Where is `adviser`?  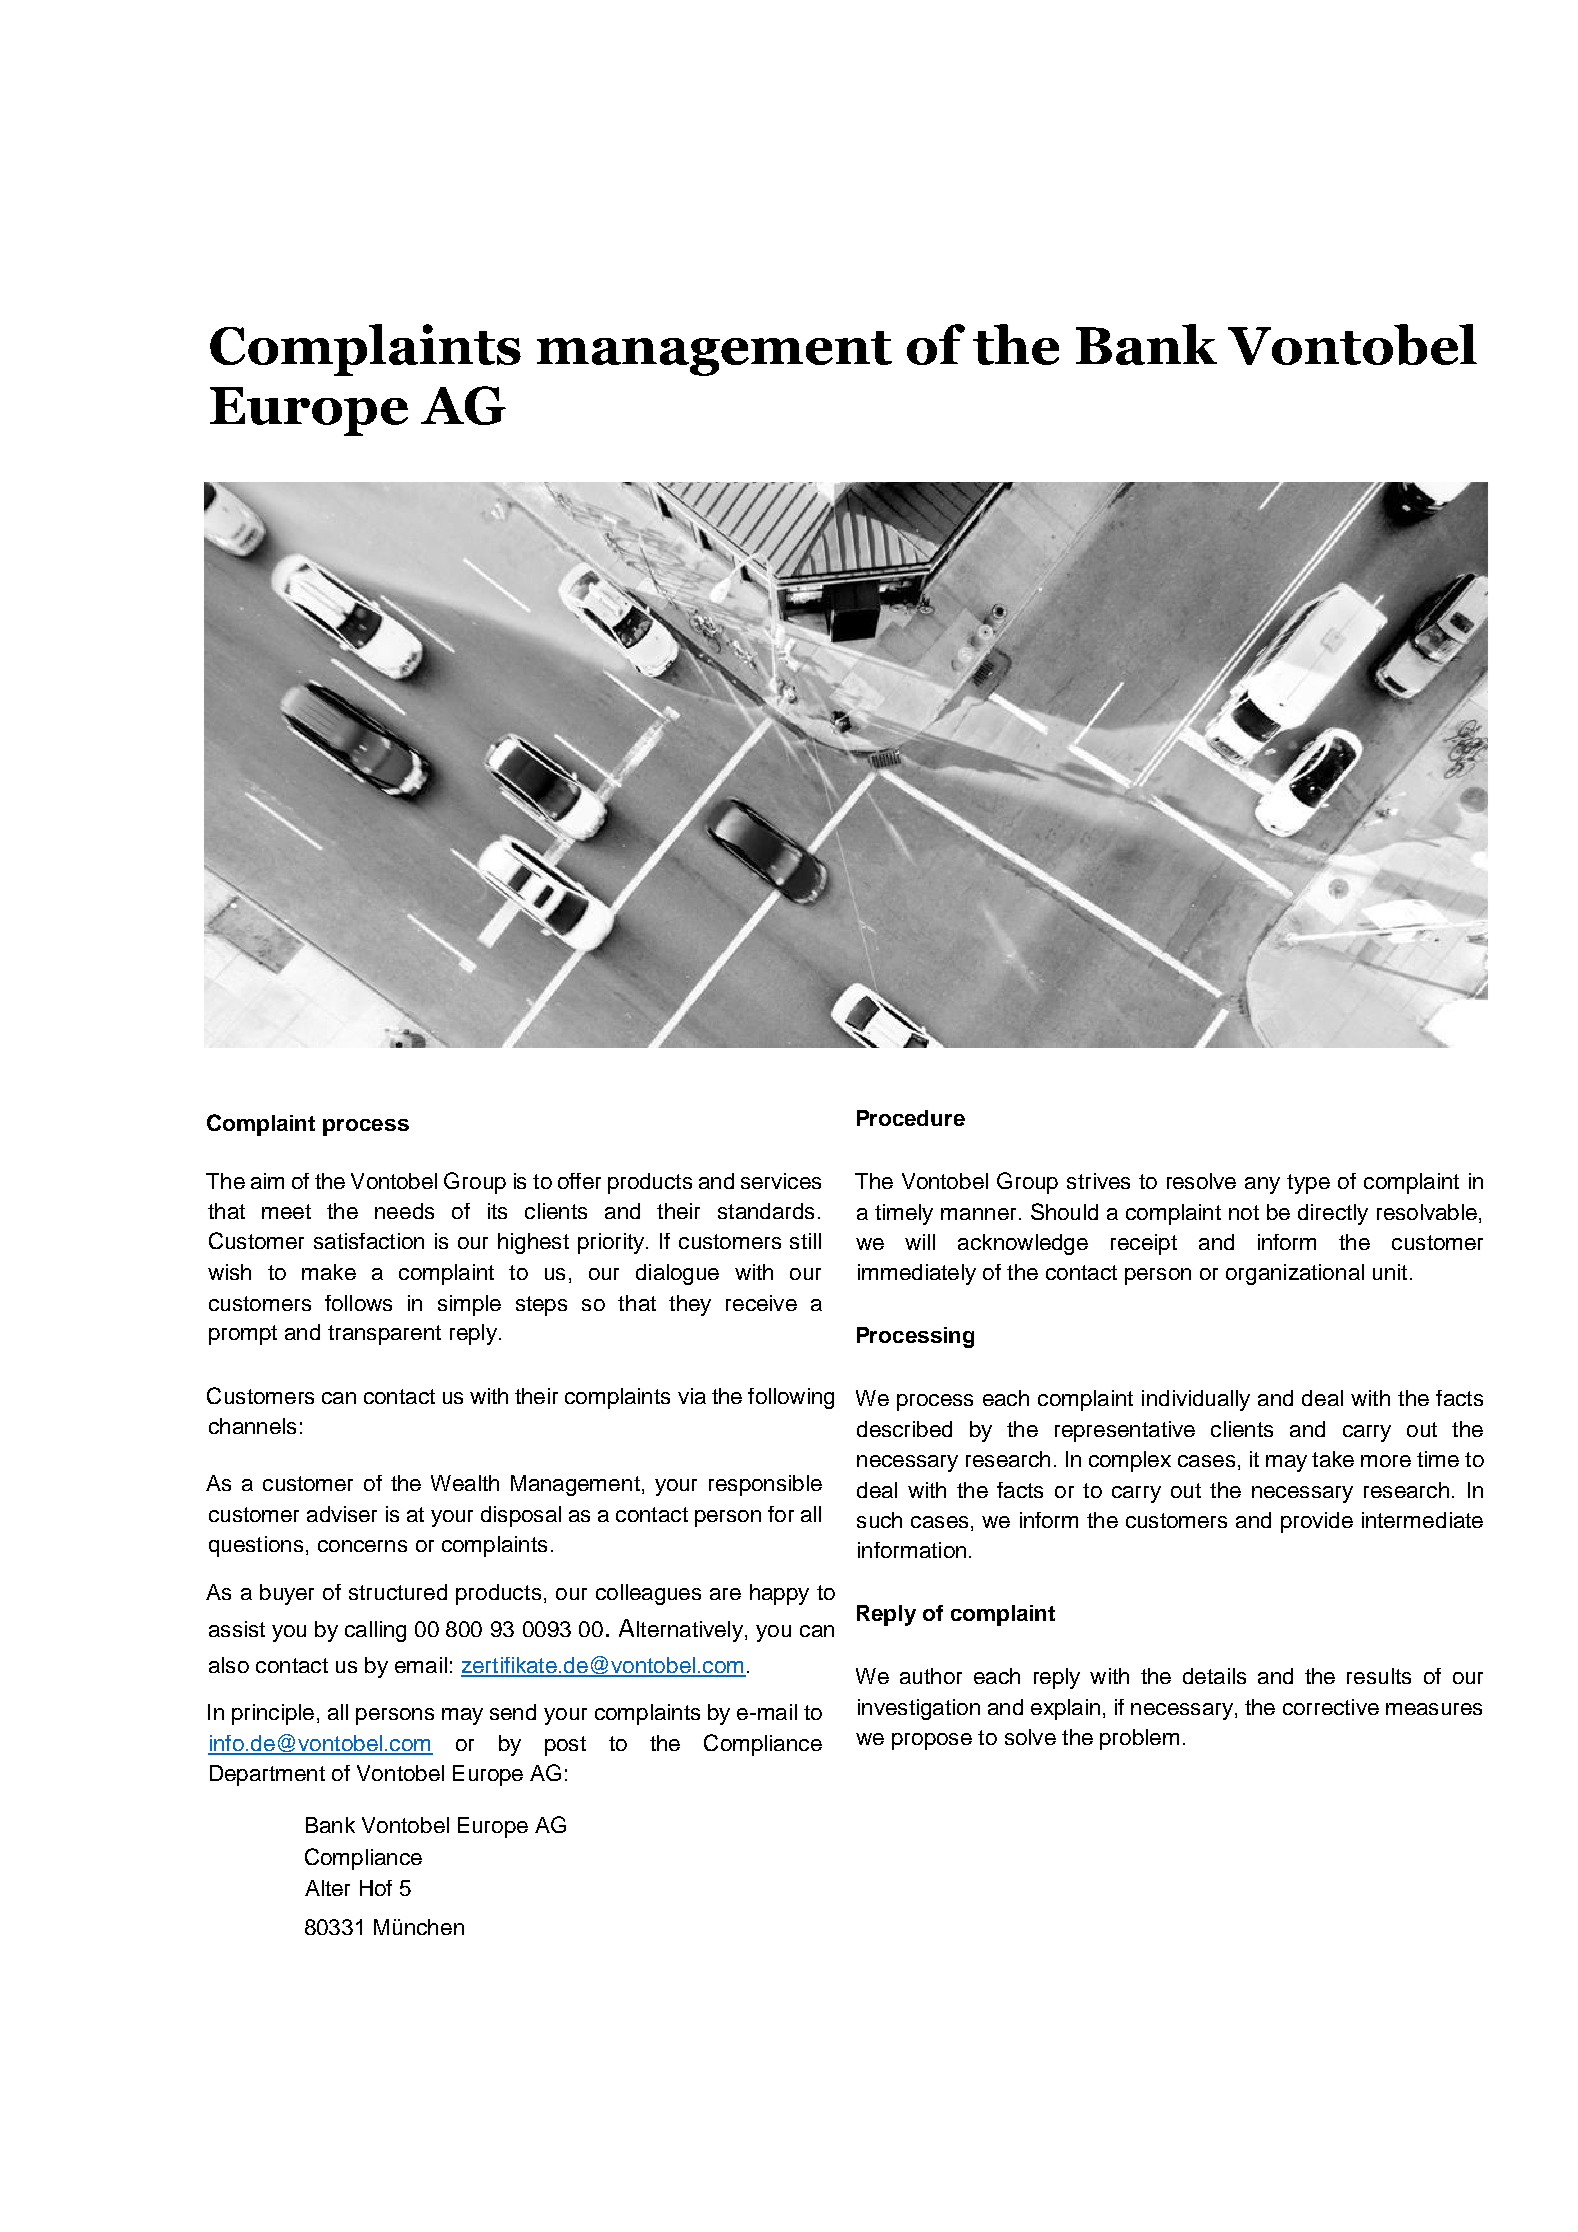
adviser is located at coordinates (342, 1514).
